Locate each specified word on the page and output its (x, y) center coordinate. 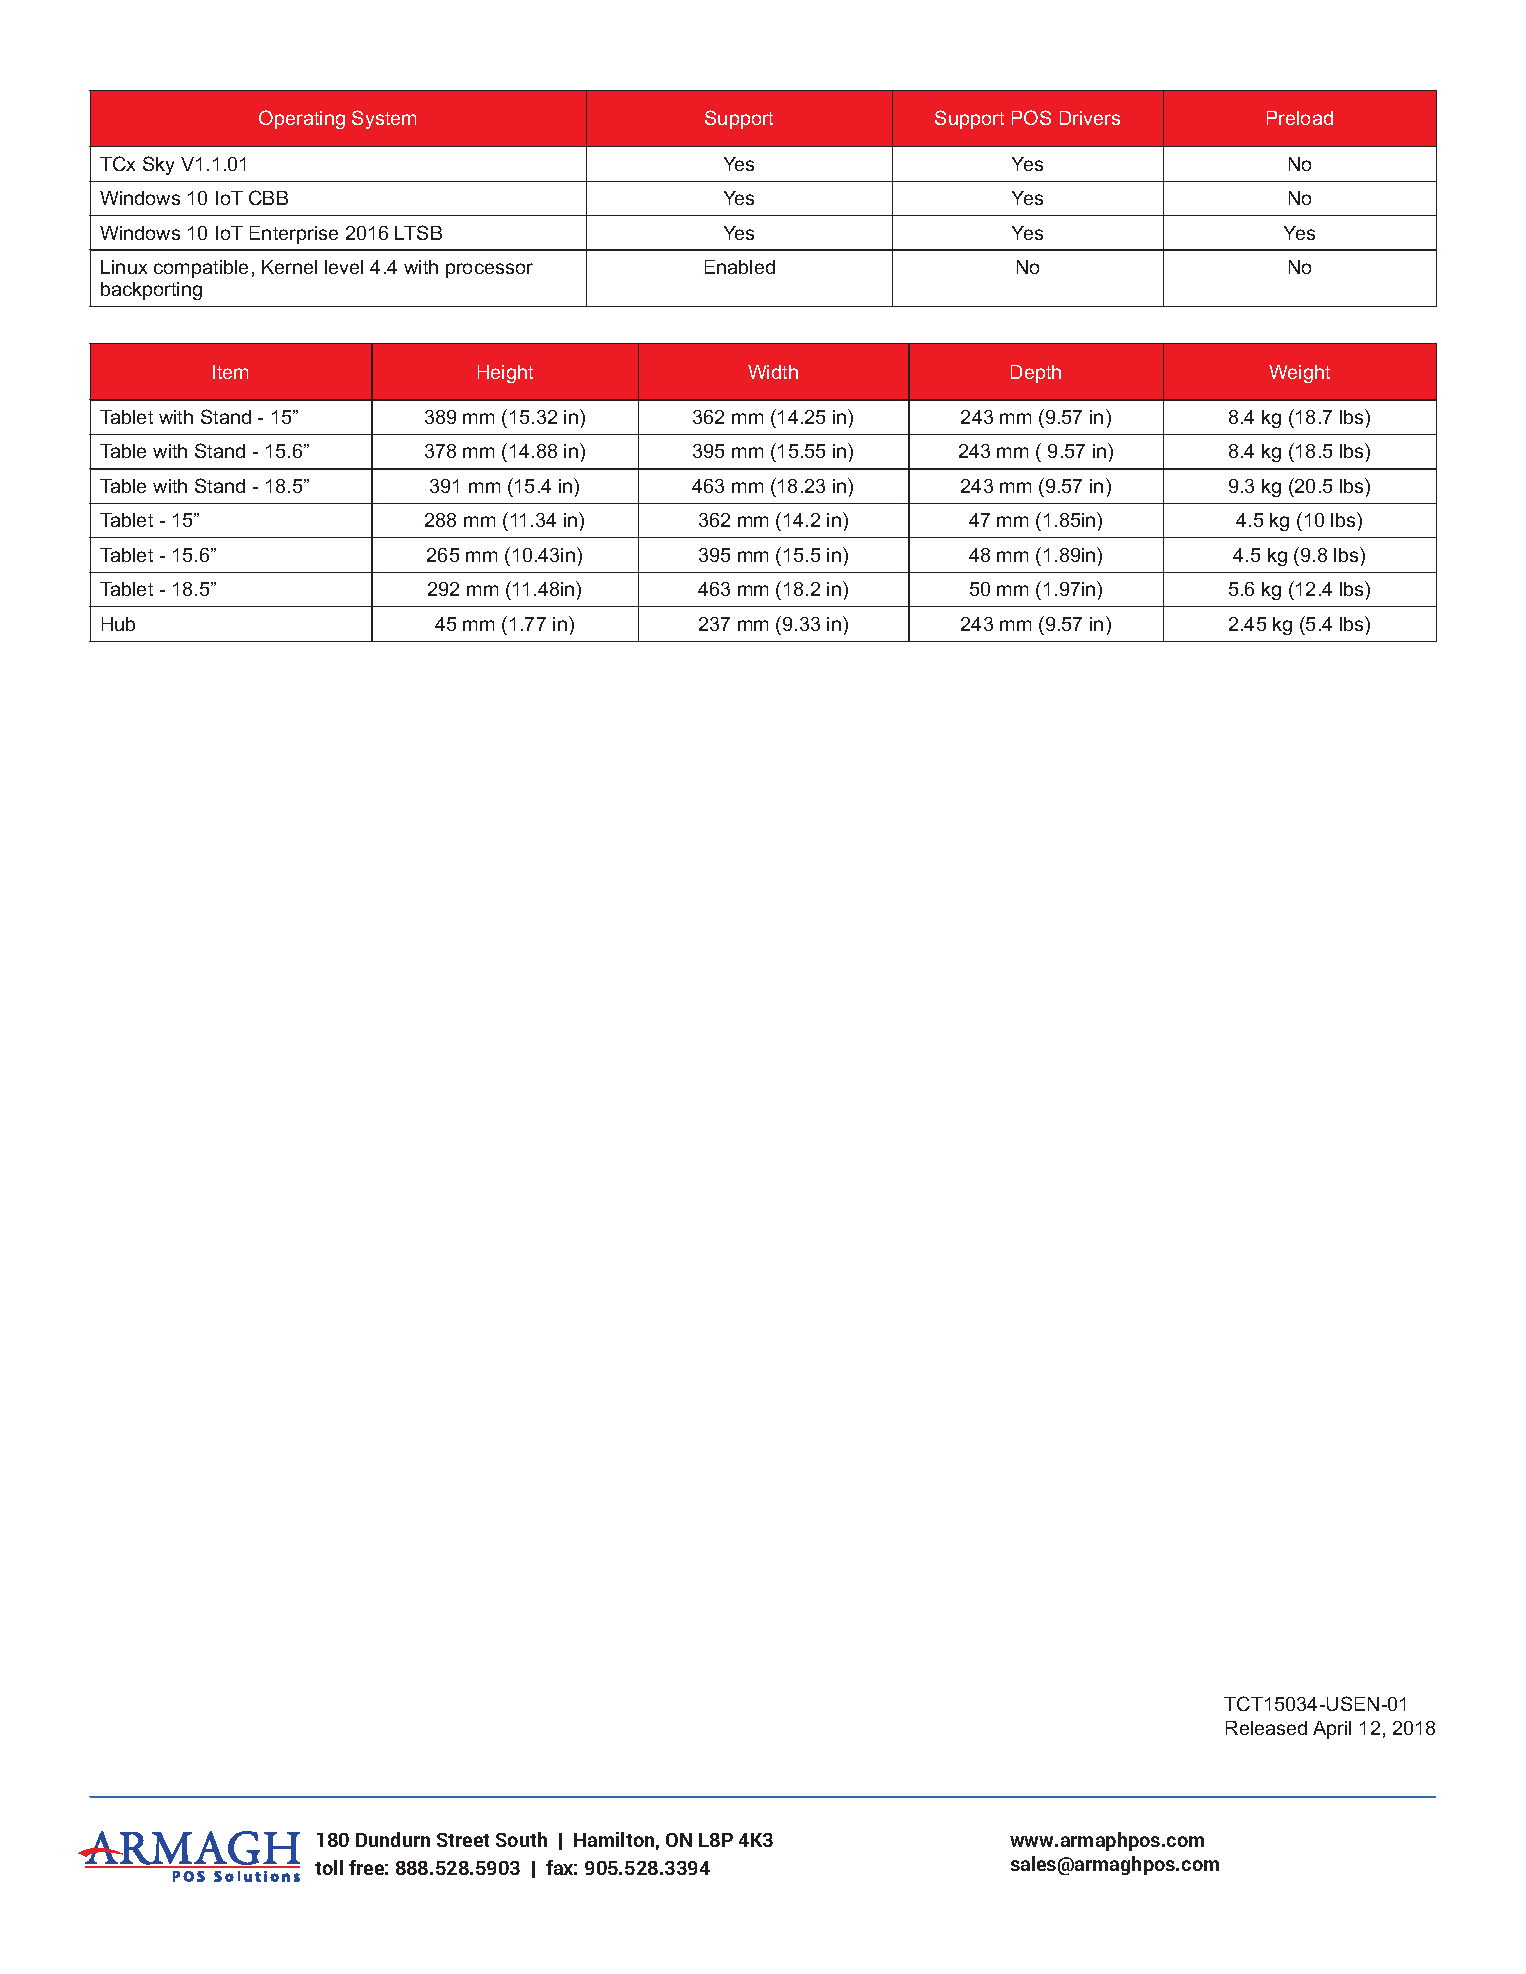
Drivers (1090, 118)
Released (1266, 1728)
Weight (1299, 374)
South (521, 1839)
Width (773, 372)
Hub (118, 624)
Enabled (740, 267)
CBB (268, 197)
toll (329, 1867)
